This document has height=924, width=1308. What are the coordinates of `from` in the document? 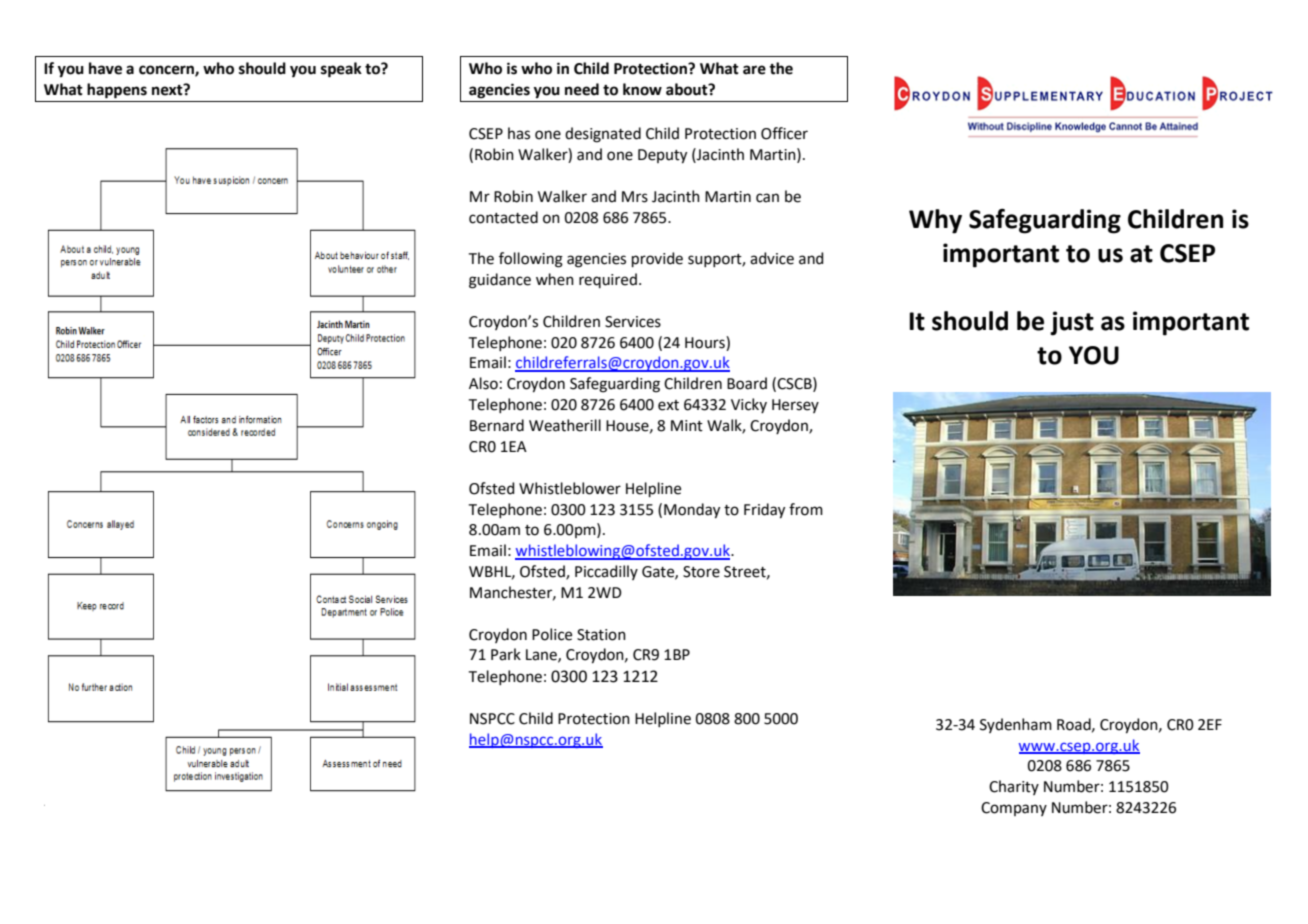 It's located at (806, 509).
